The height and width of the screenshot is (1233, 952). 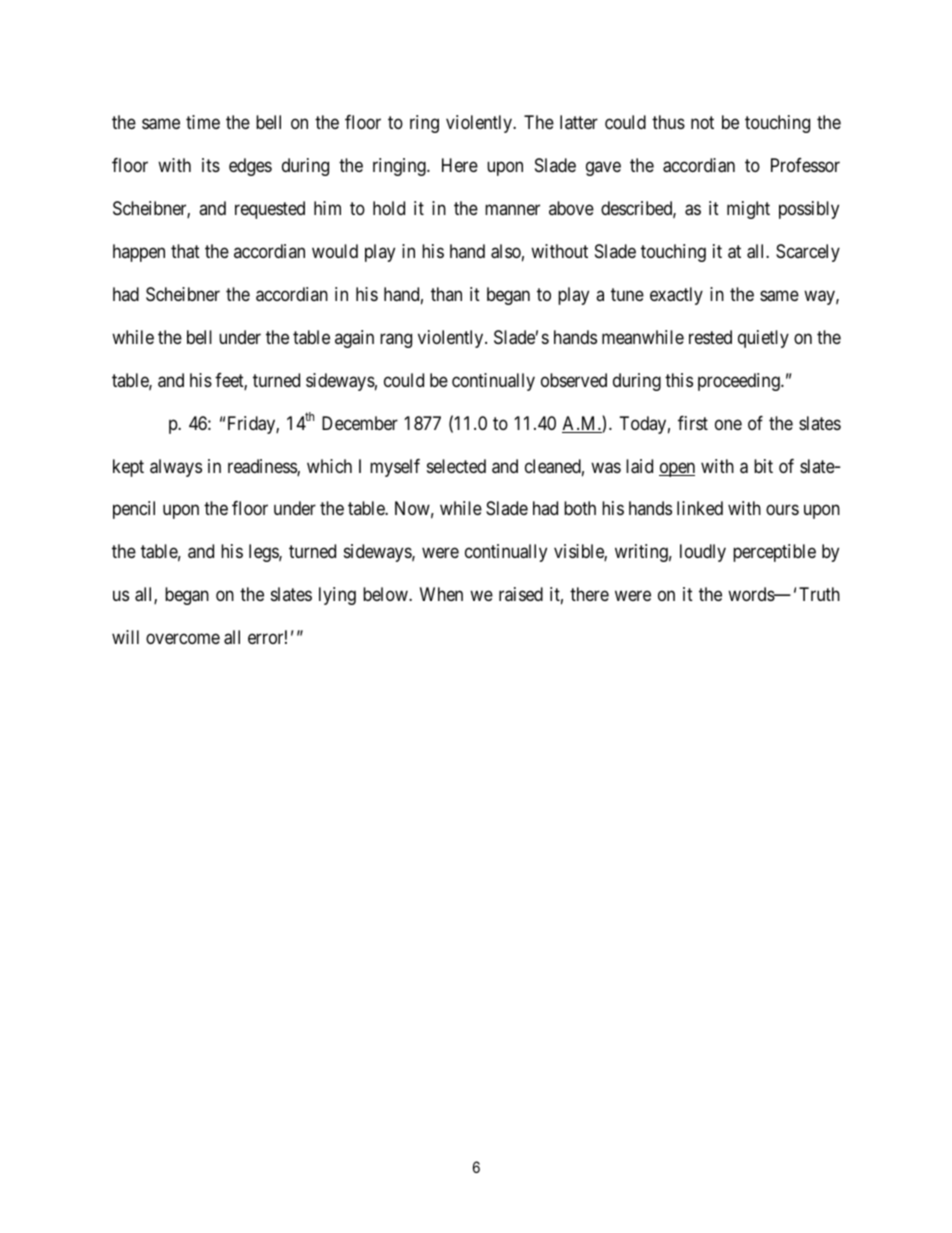 I want to click on loudly, so click(x=703, y=553).
